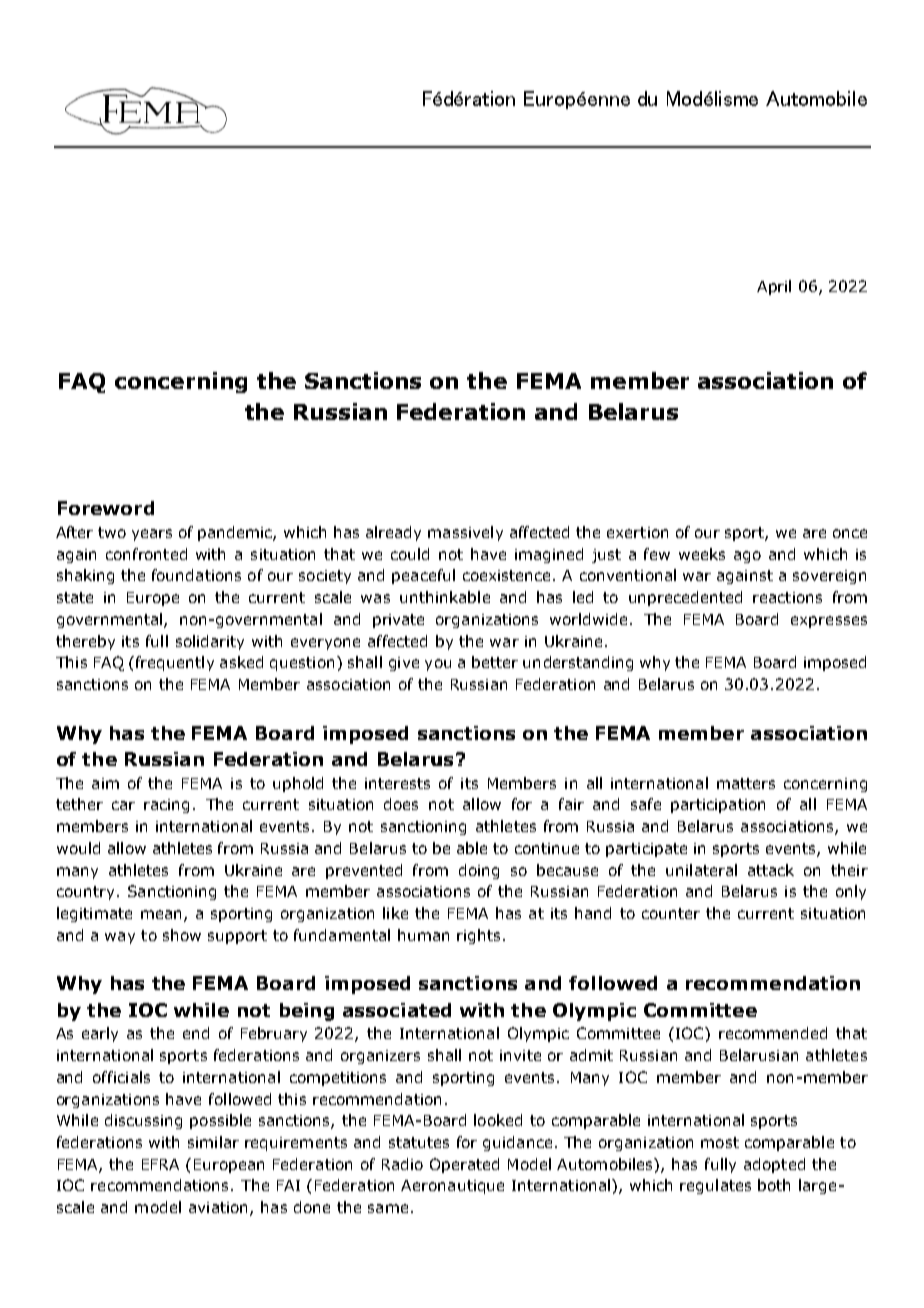 The width and height of the page is (924, 1308). Describe the element at coordinates (218, 1207) in the page. I see `aviation` at that location.
